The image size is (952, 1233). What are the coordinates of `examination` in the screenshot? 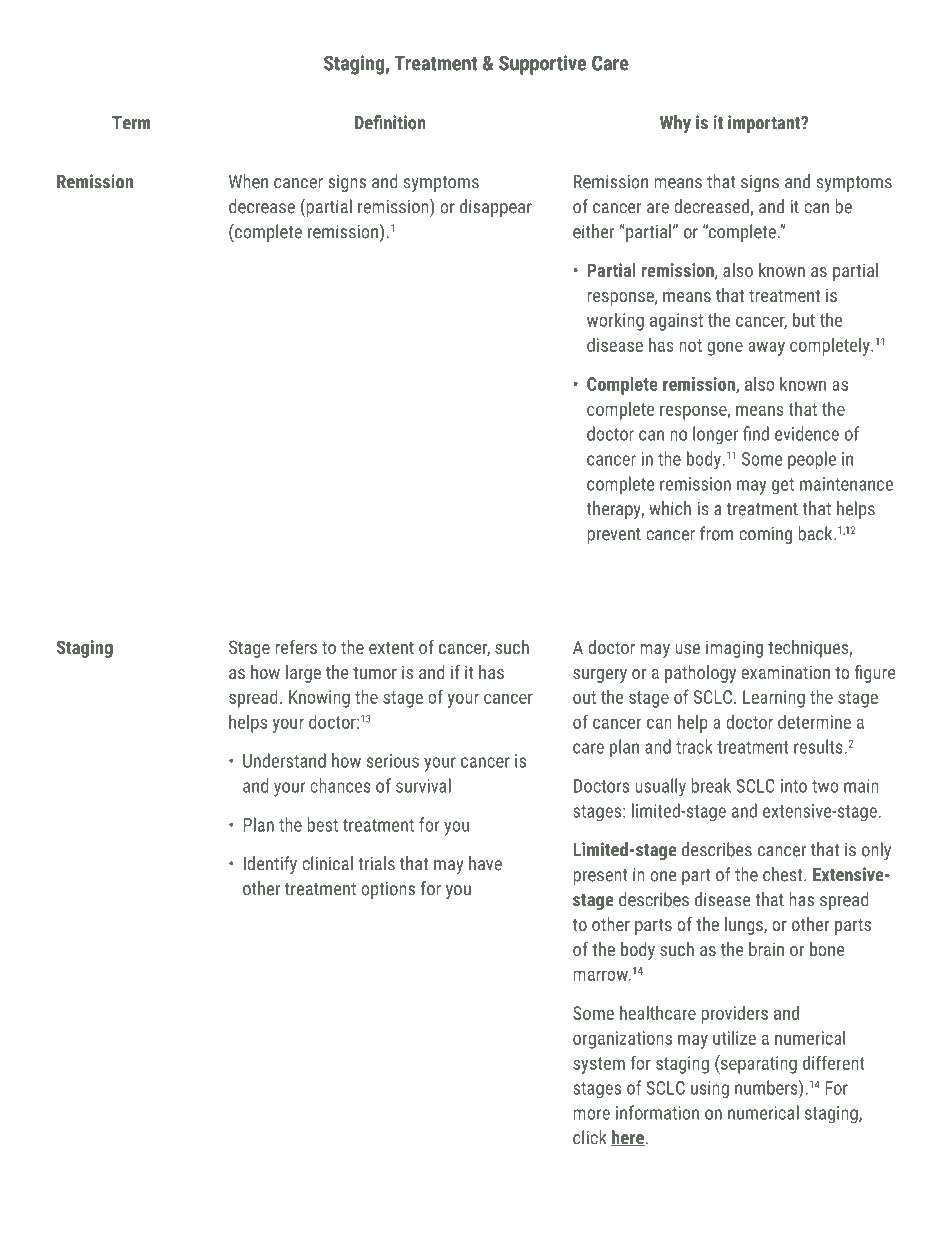 It's located at (785, 672).
